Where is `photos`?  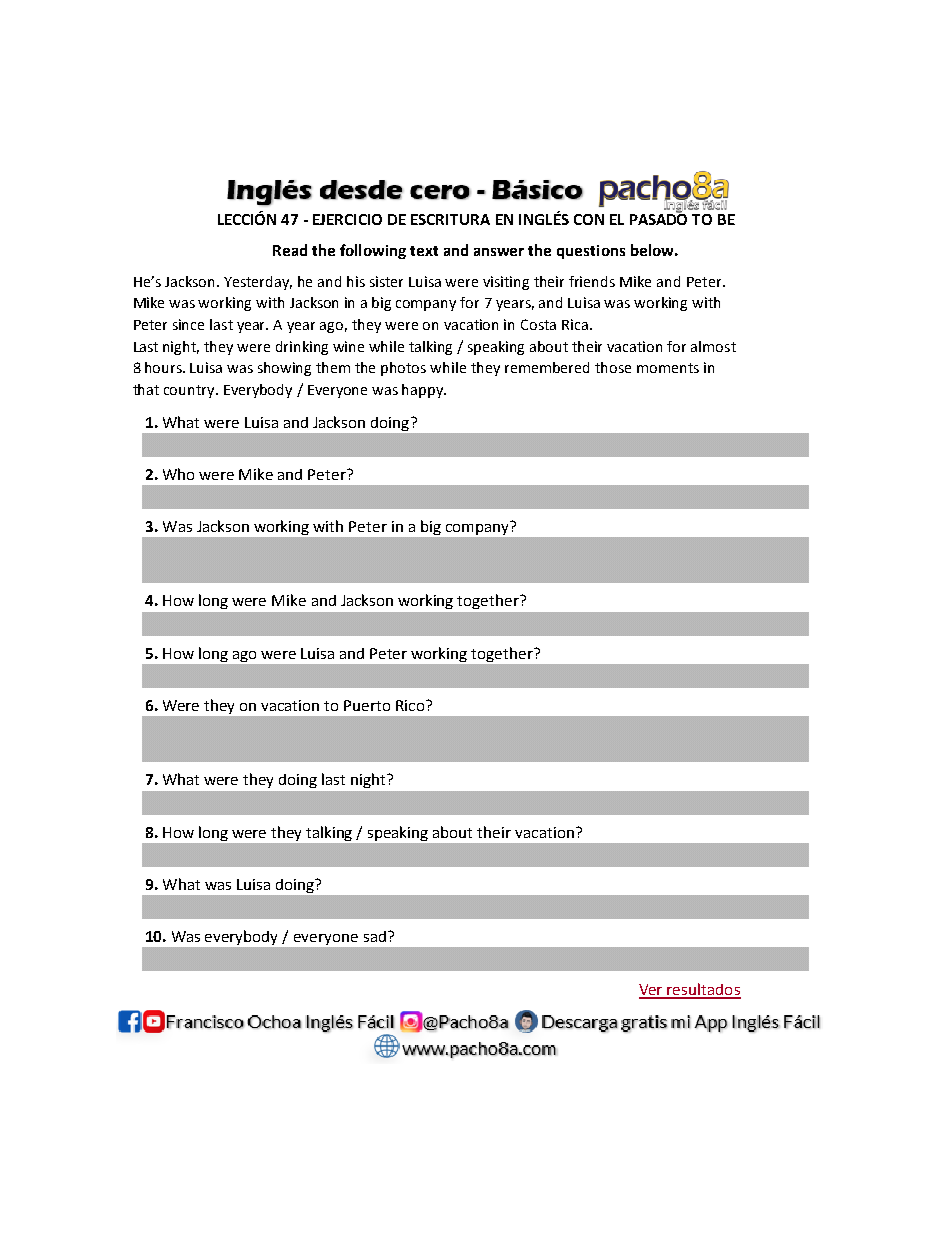 photos is located at coordinates (403, 369).
